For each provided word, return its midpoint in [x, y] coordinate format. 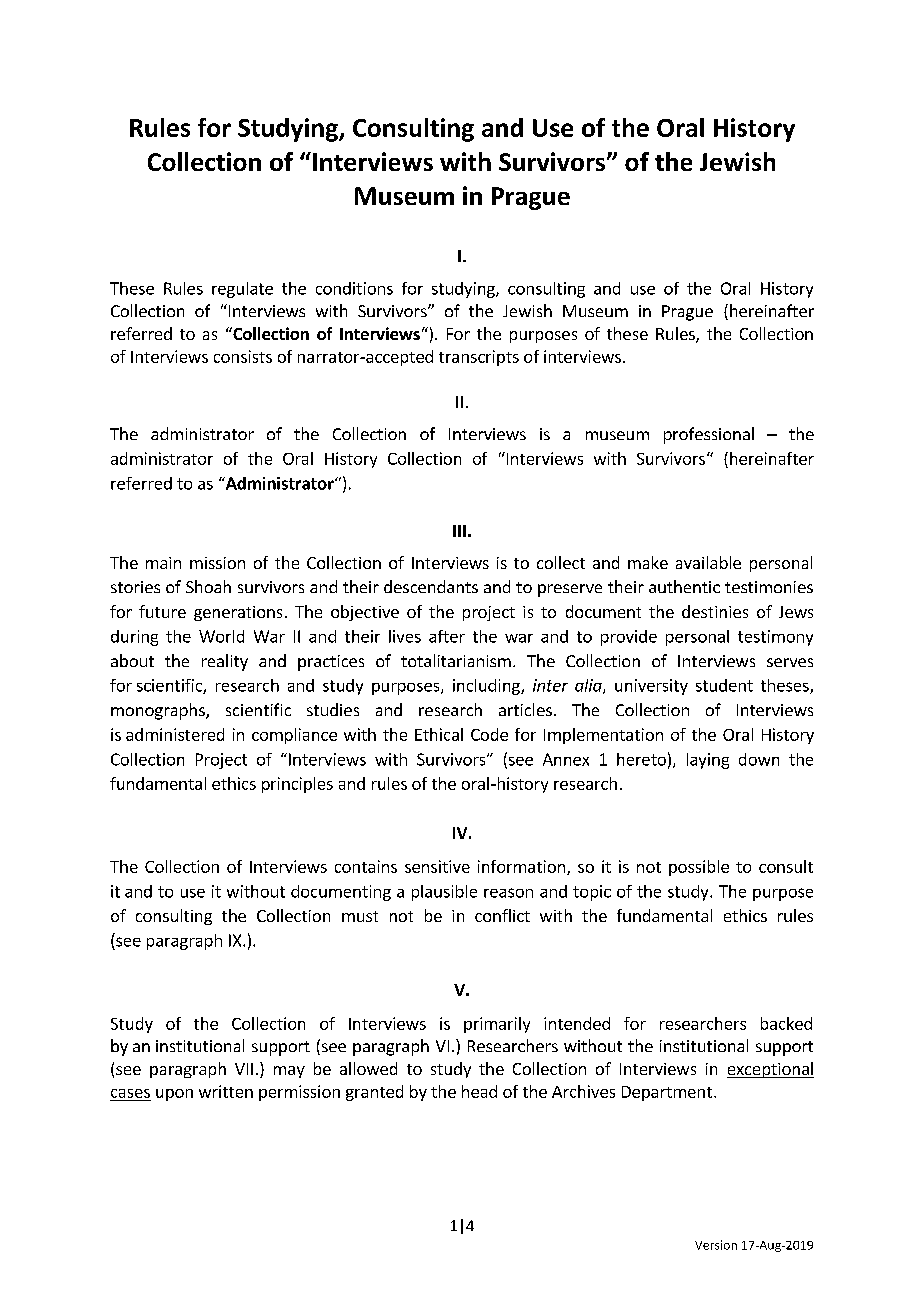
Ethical [439, 734]
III [459, 531]
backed [786, 1023]
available [708, 562]
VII [244, 1069]
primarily [497, 1025]
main [163, 563]
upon [174, 1095]
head [479, 1091]
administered [175, 734]
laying [708, 761]
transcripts [479, 358]
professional [709, 435]
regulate [242, 290]
